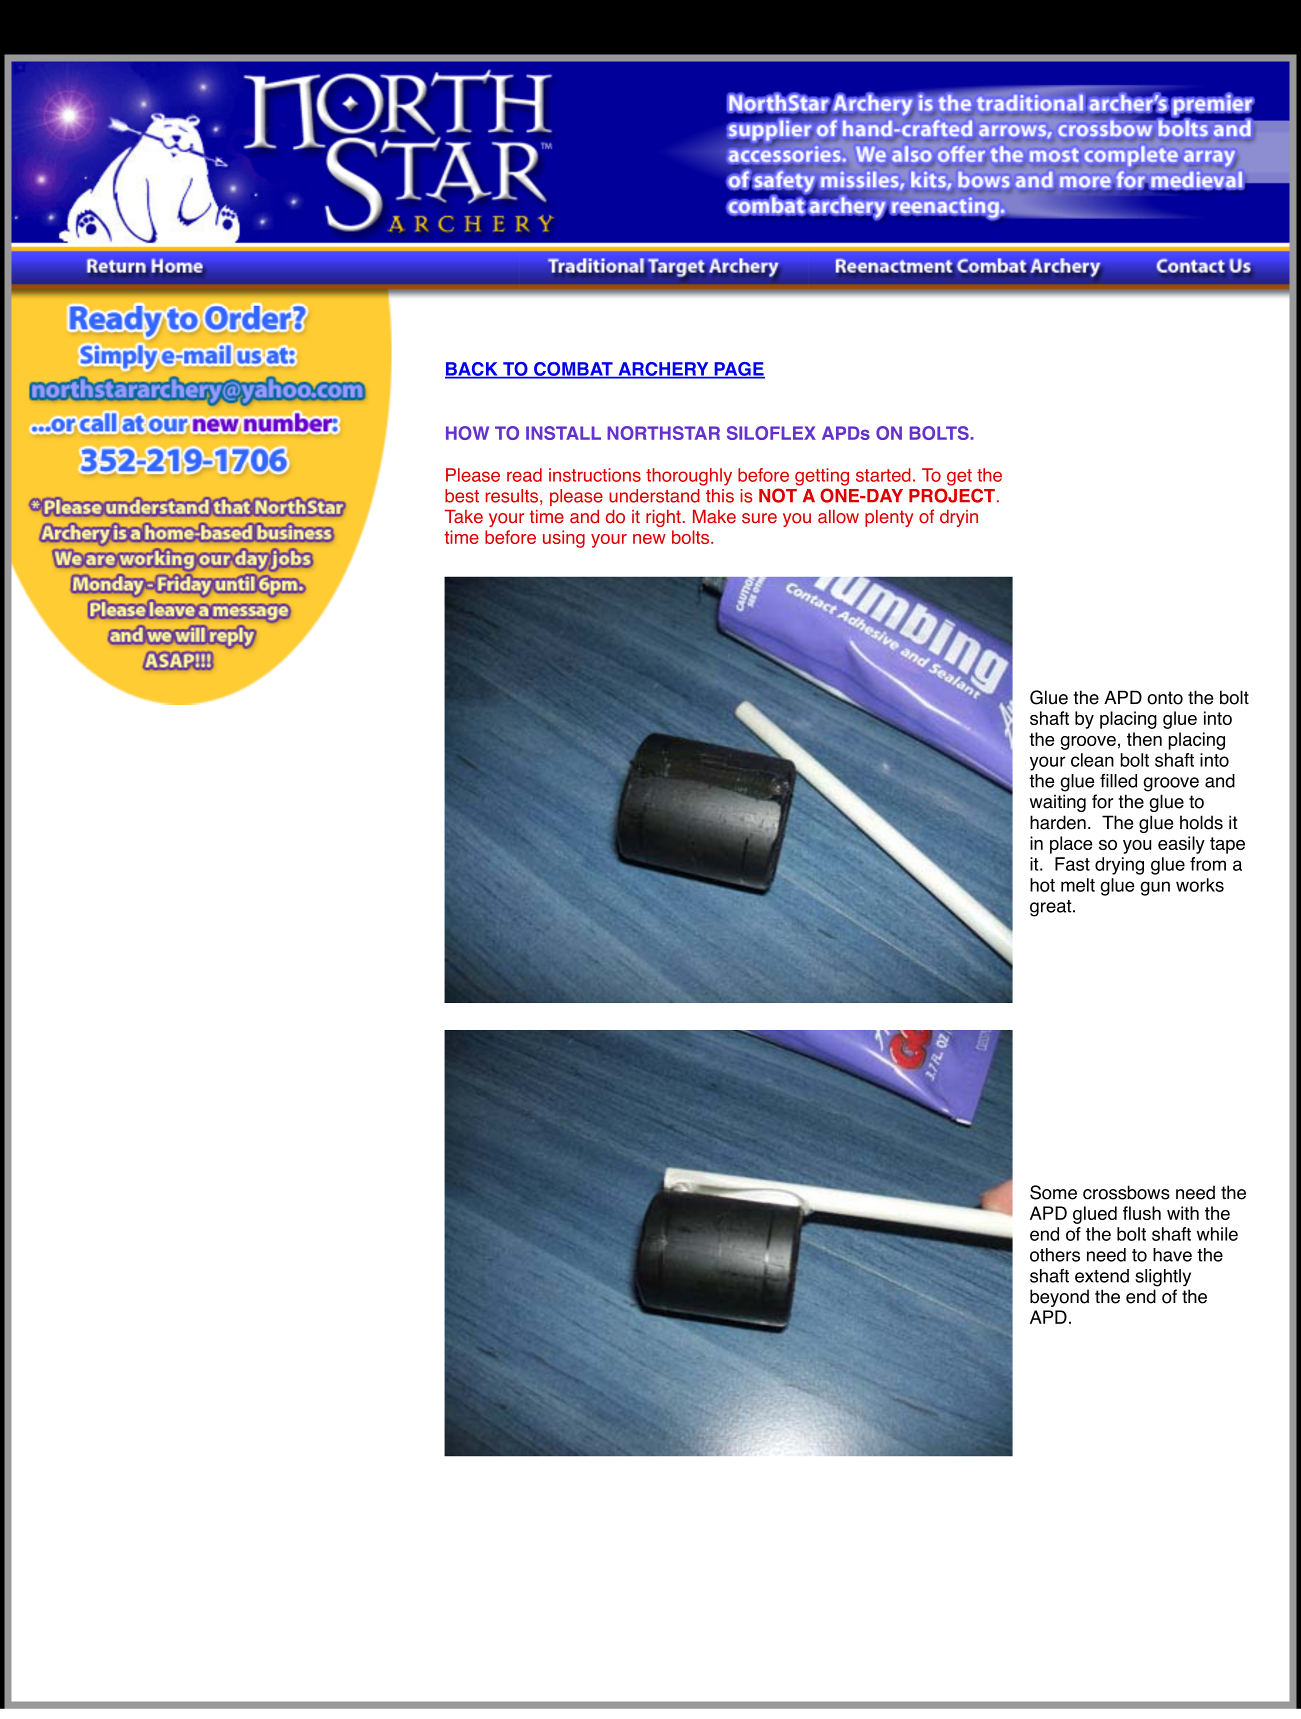  I want to click on hot, so click(1042, 885).
